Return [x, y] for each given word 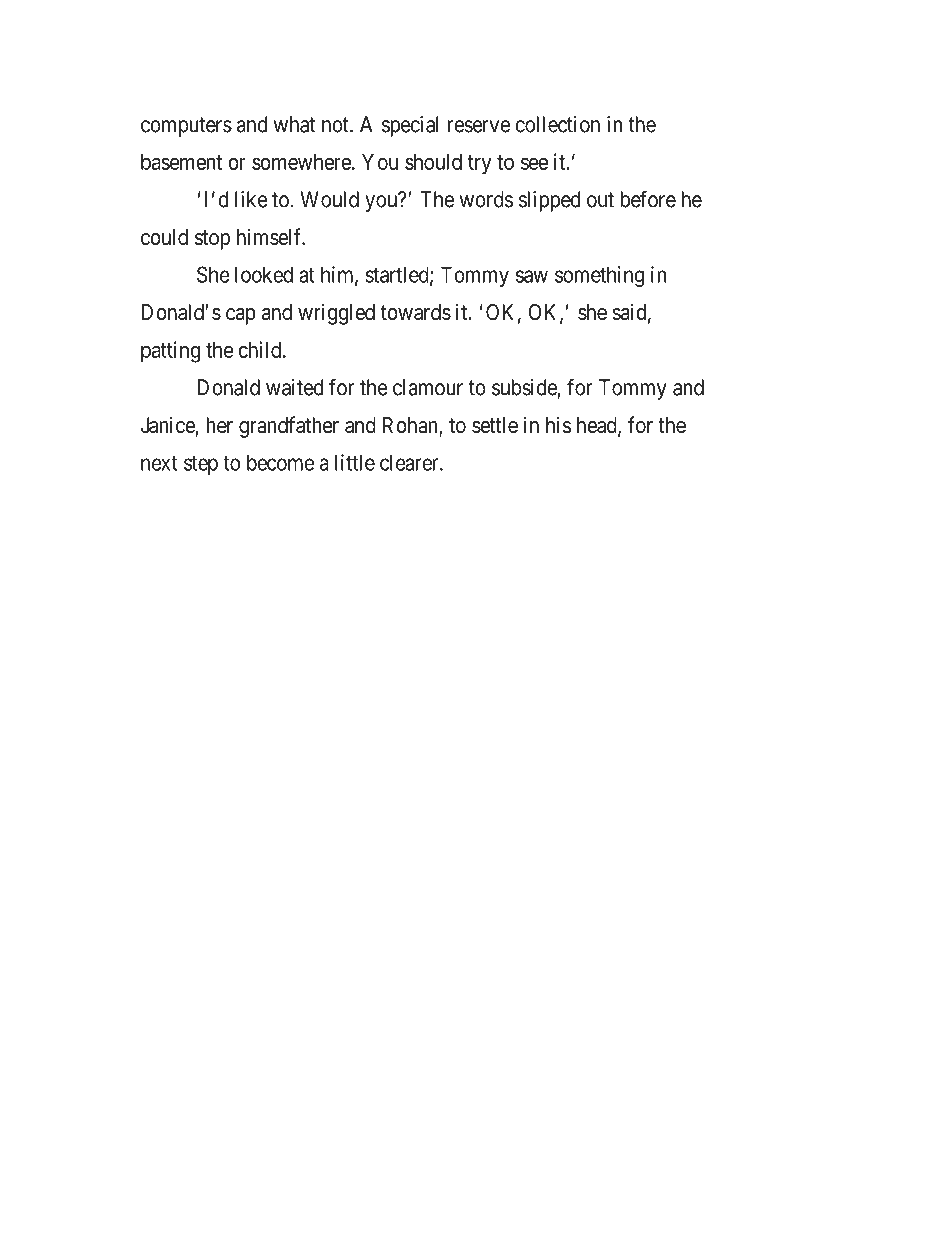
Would [329, 199]
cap [241, 316]
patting [170, 352]
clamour [428, 387]
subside [524, 387]
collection [557, 124]
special [410, 126]
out [600, 200]
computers [186, 127]
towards [416, 312]
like [251, 199]
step [201, 465]
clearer [410, 462]
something [599, 276]
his [558, 424]
